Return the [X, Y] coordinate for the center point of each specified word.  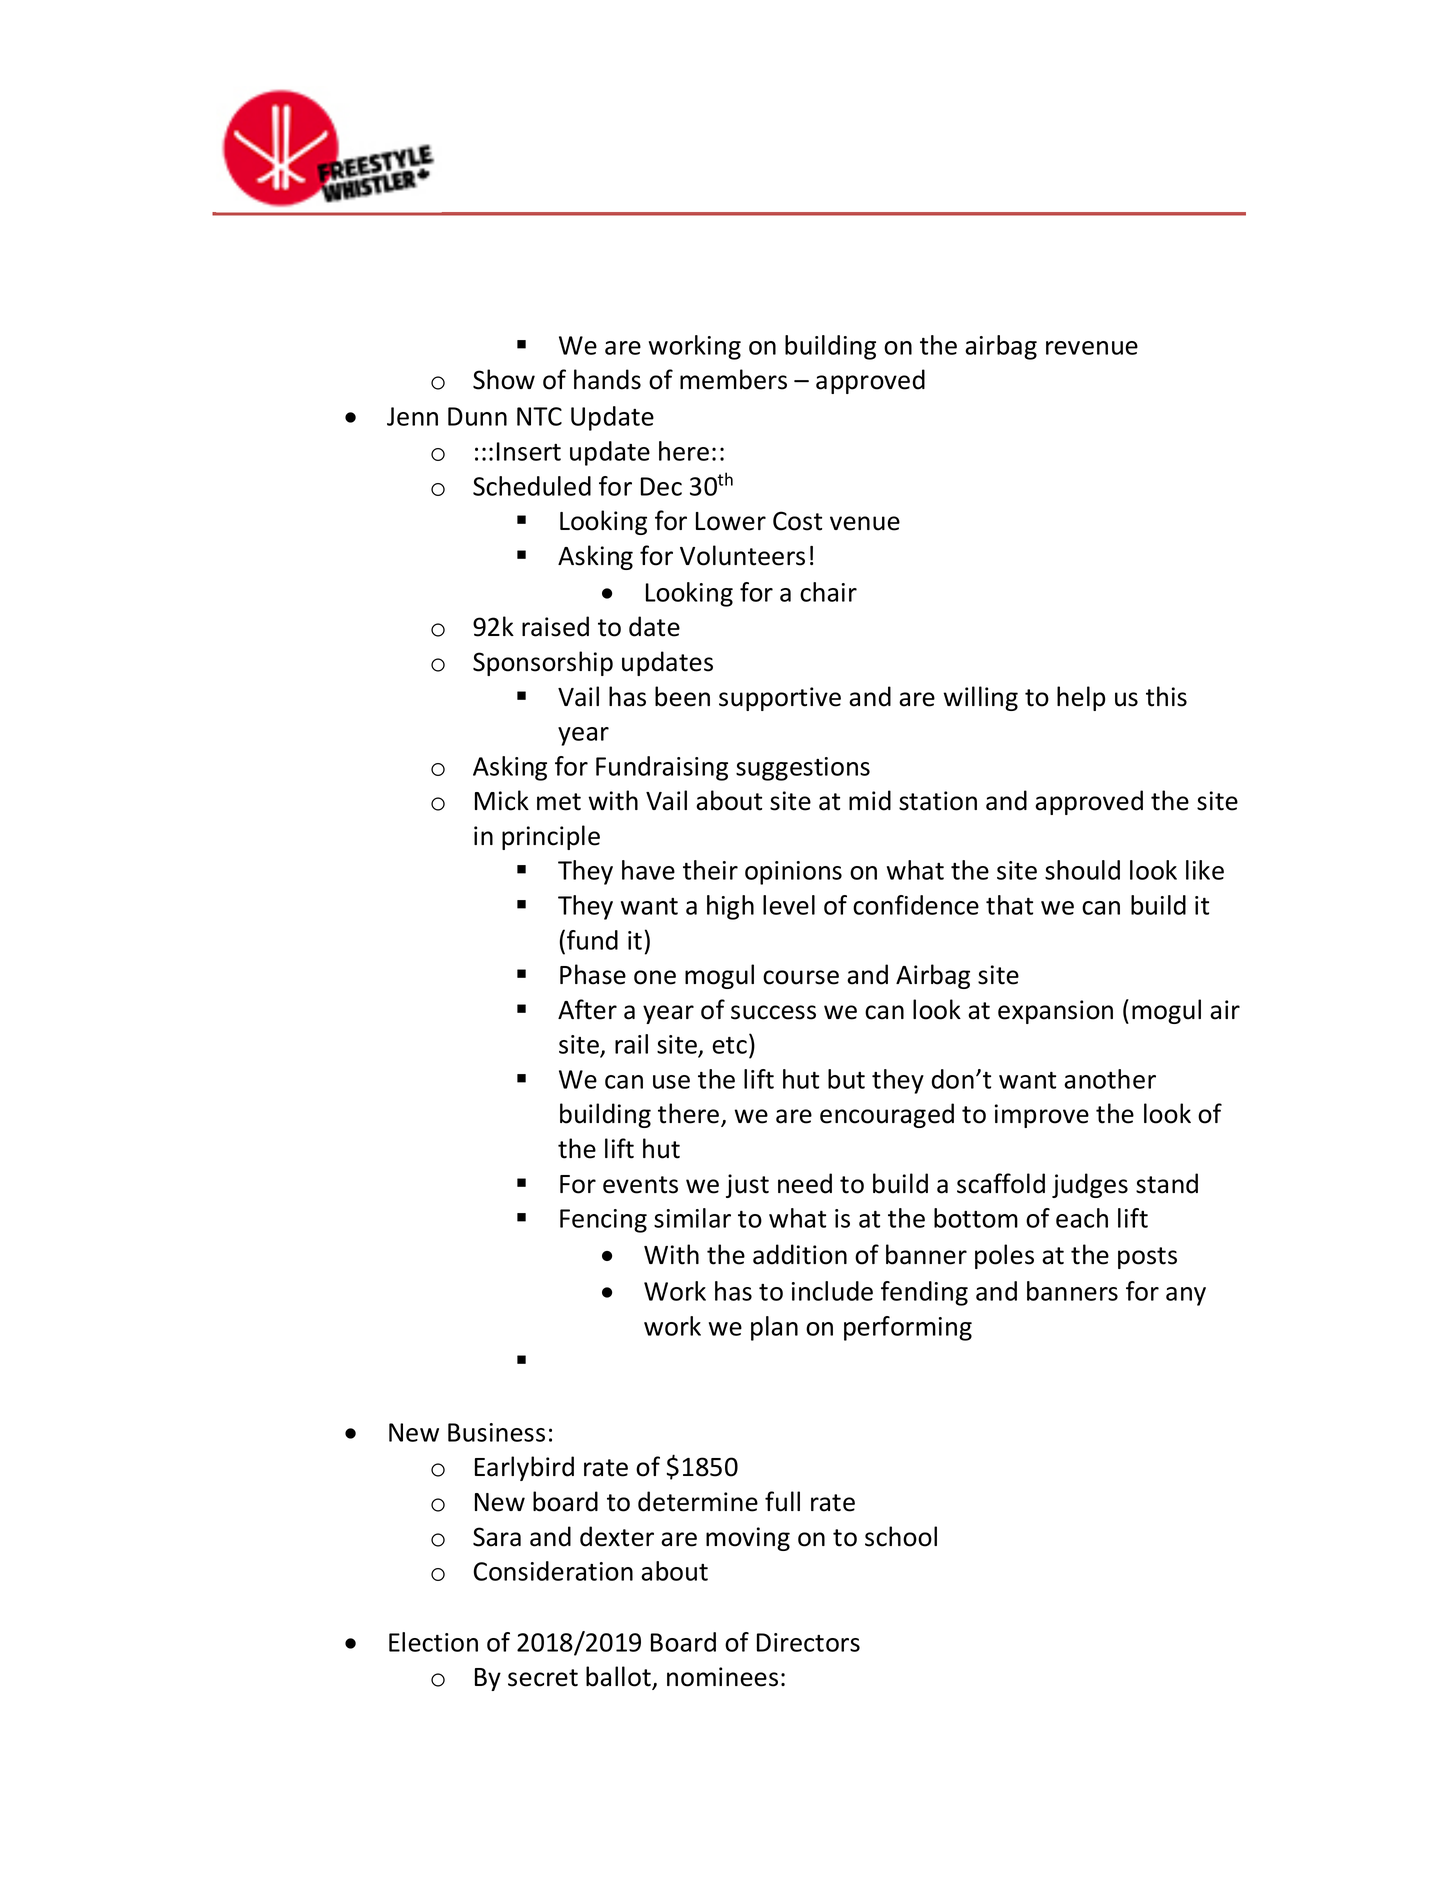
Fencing [603, 1221]
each [1082, 1218]
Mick [502, 800]
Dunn [477, 416]
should [1082, 870]
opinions [793, 873]
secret [543, 1678]
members [733, 379]
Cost [797, 521]
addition [800, 1254]
